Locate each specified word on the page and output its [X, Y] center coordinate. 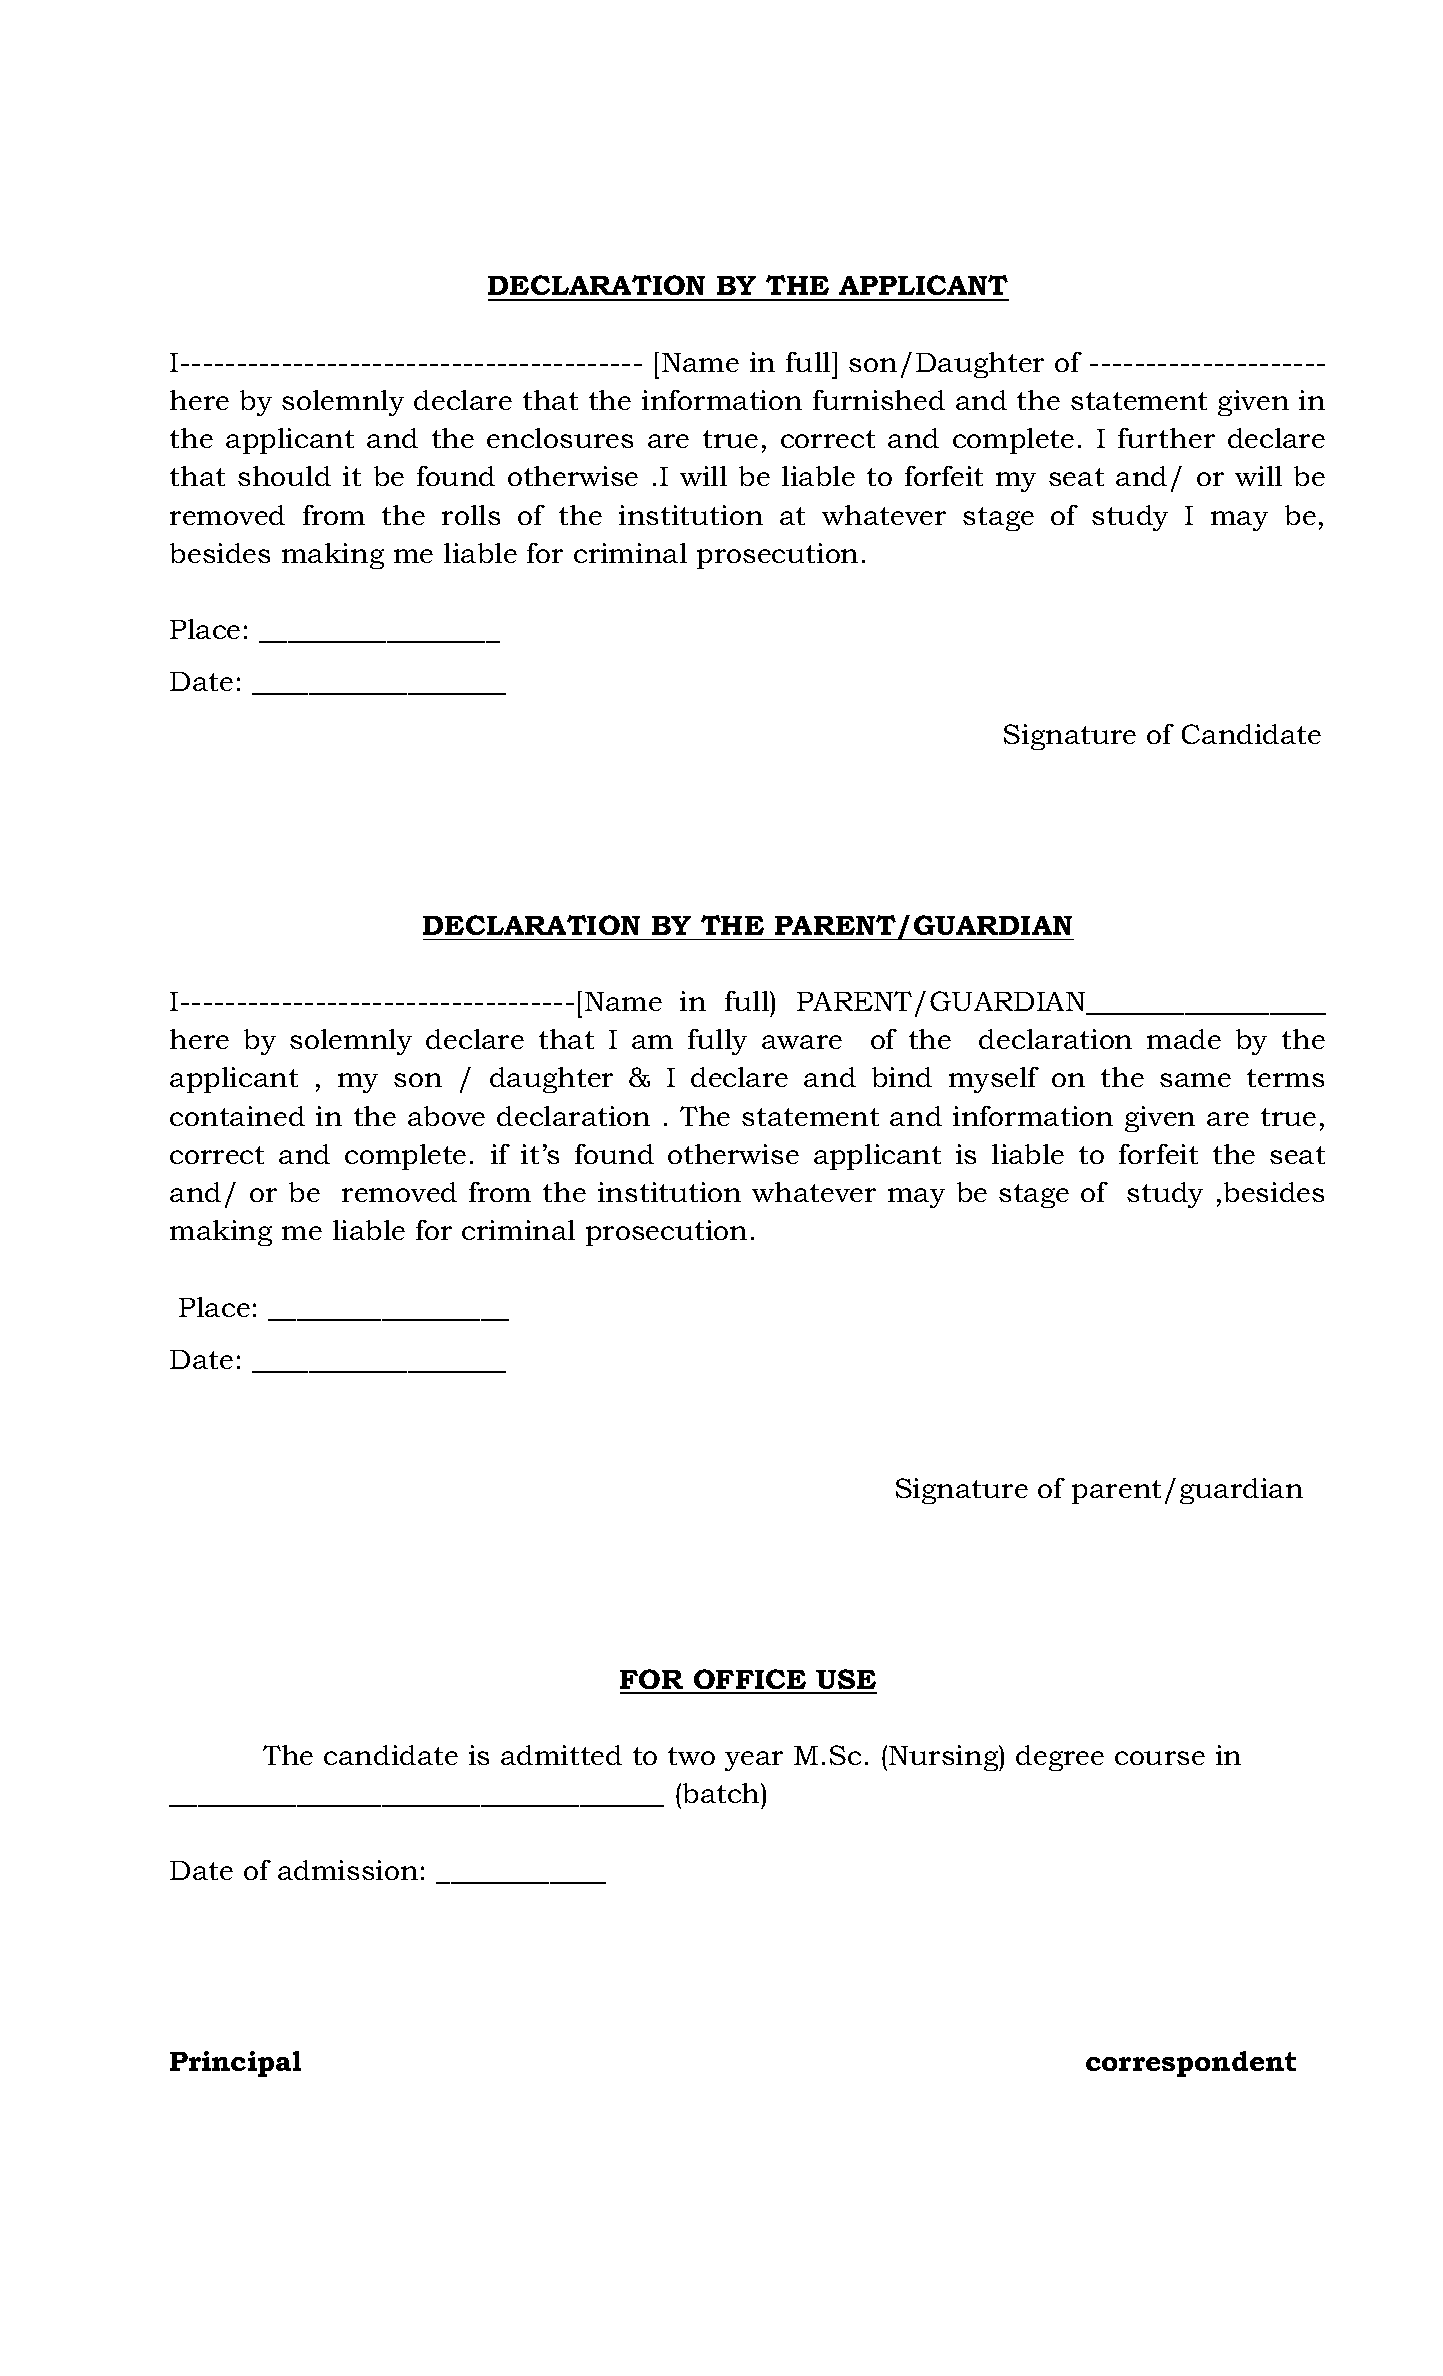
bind [902, 1077]
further [1166, 438]
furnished [879, 400]
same [1195, 1080]
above [446, 1116]
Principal [235, 2064]
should [284, 476]
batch [722, 1793]
